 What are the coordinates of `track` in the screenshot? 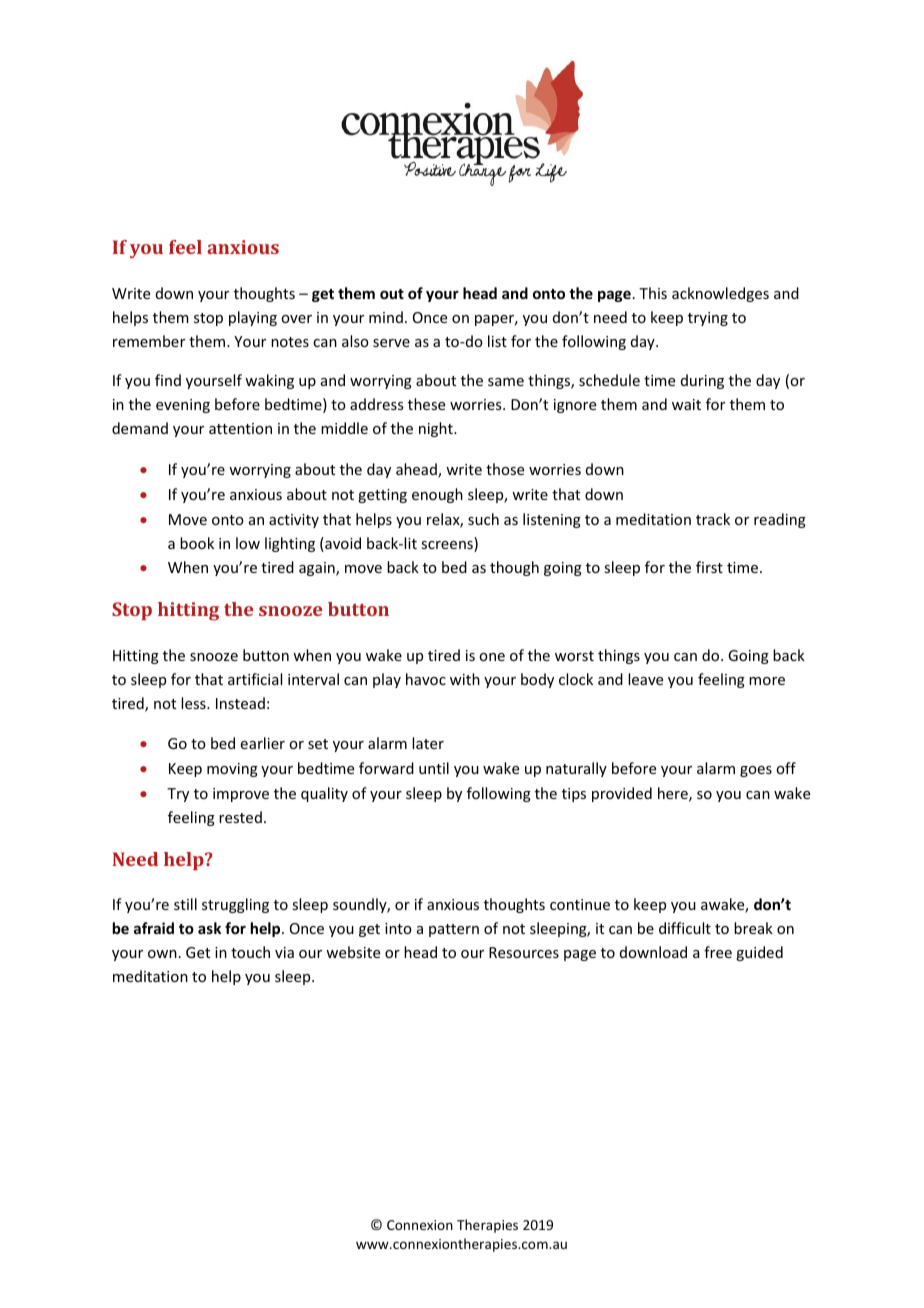 It's located at (713, 519).
